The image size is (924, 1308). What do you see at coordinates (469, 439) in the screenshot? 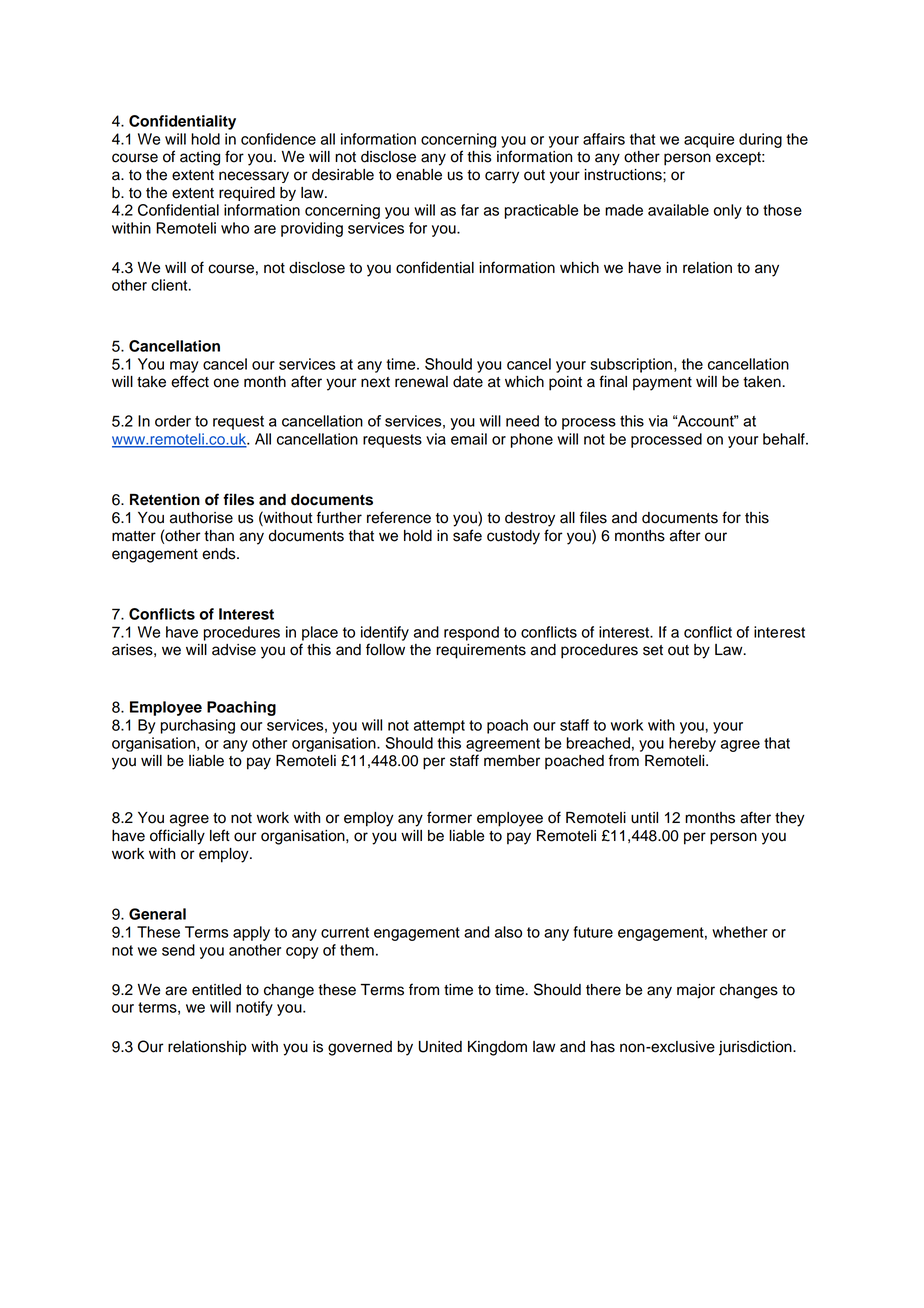
I see `email` at bounding box center [469, 439].
